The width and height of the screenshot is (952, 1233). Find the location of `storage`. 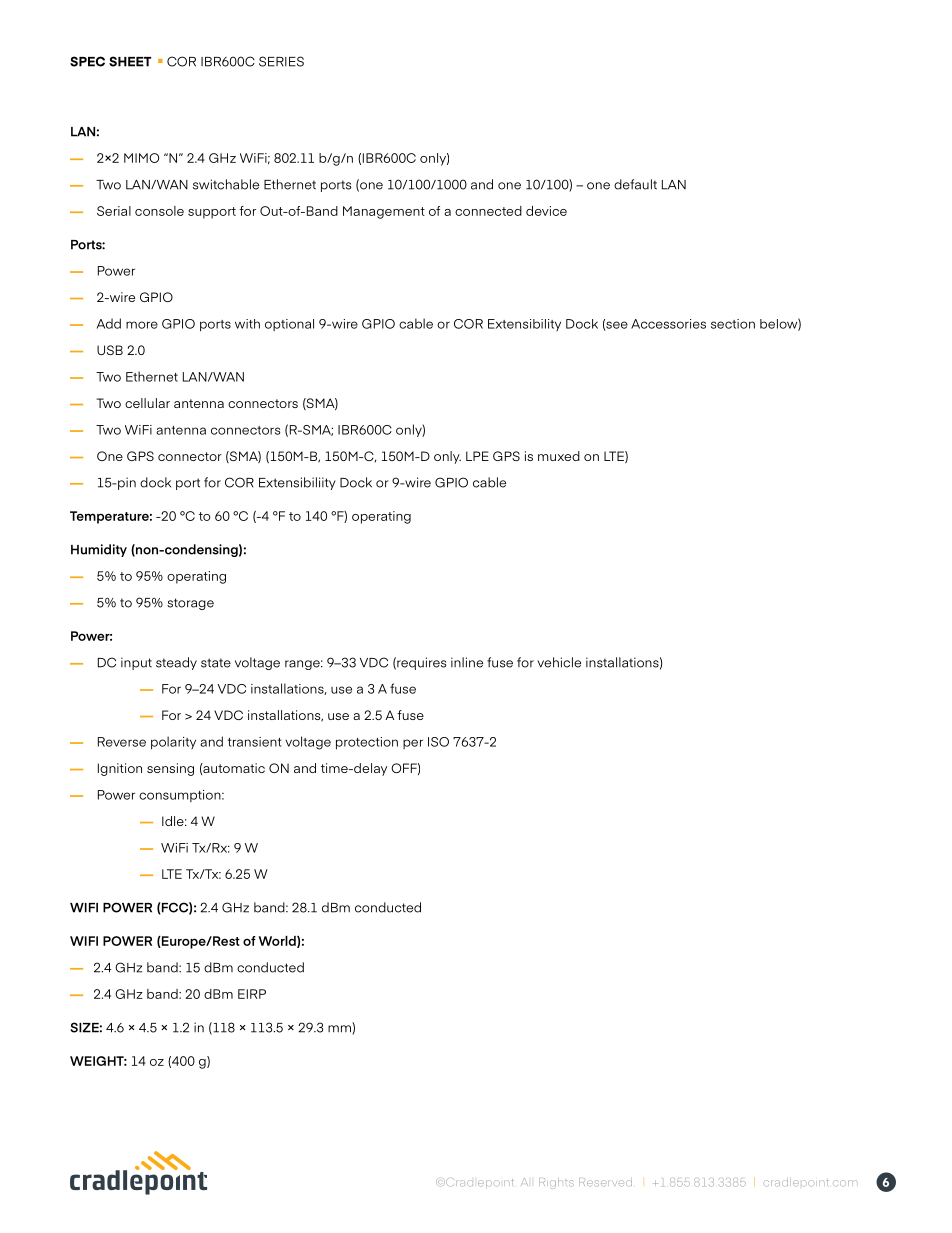

storage is located at coordinates (190, 604).
